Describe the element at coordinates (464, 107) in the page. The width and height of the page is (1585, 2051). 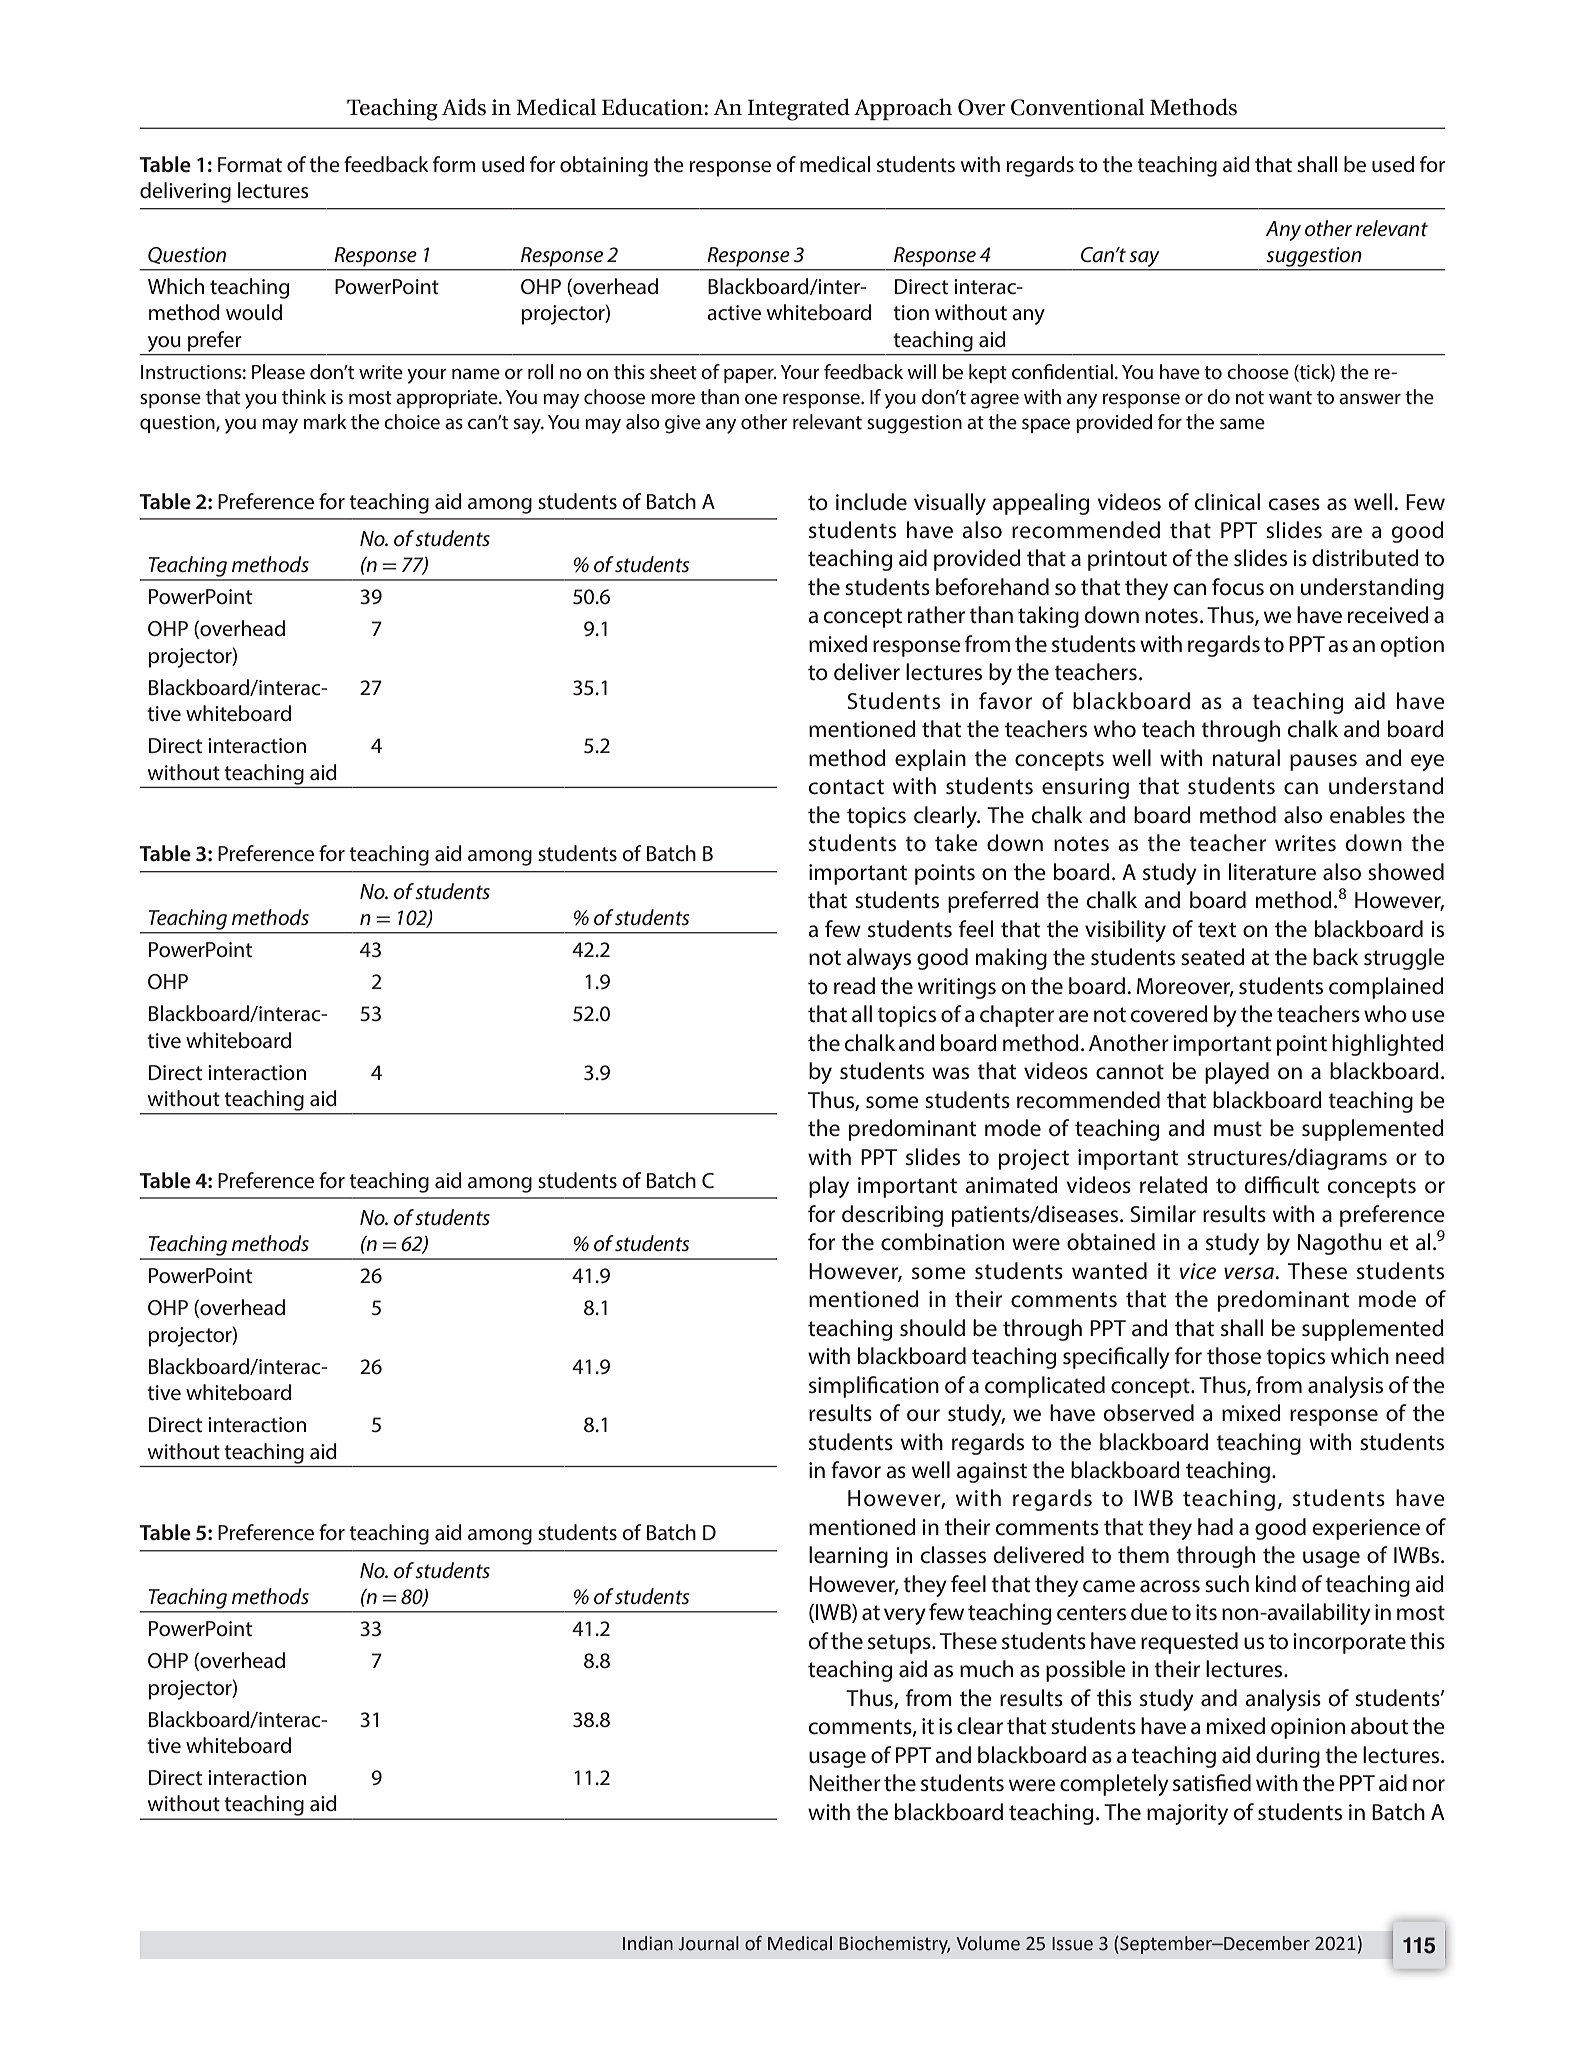
I see `Aids` at that location.
